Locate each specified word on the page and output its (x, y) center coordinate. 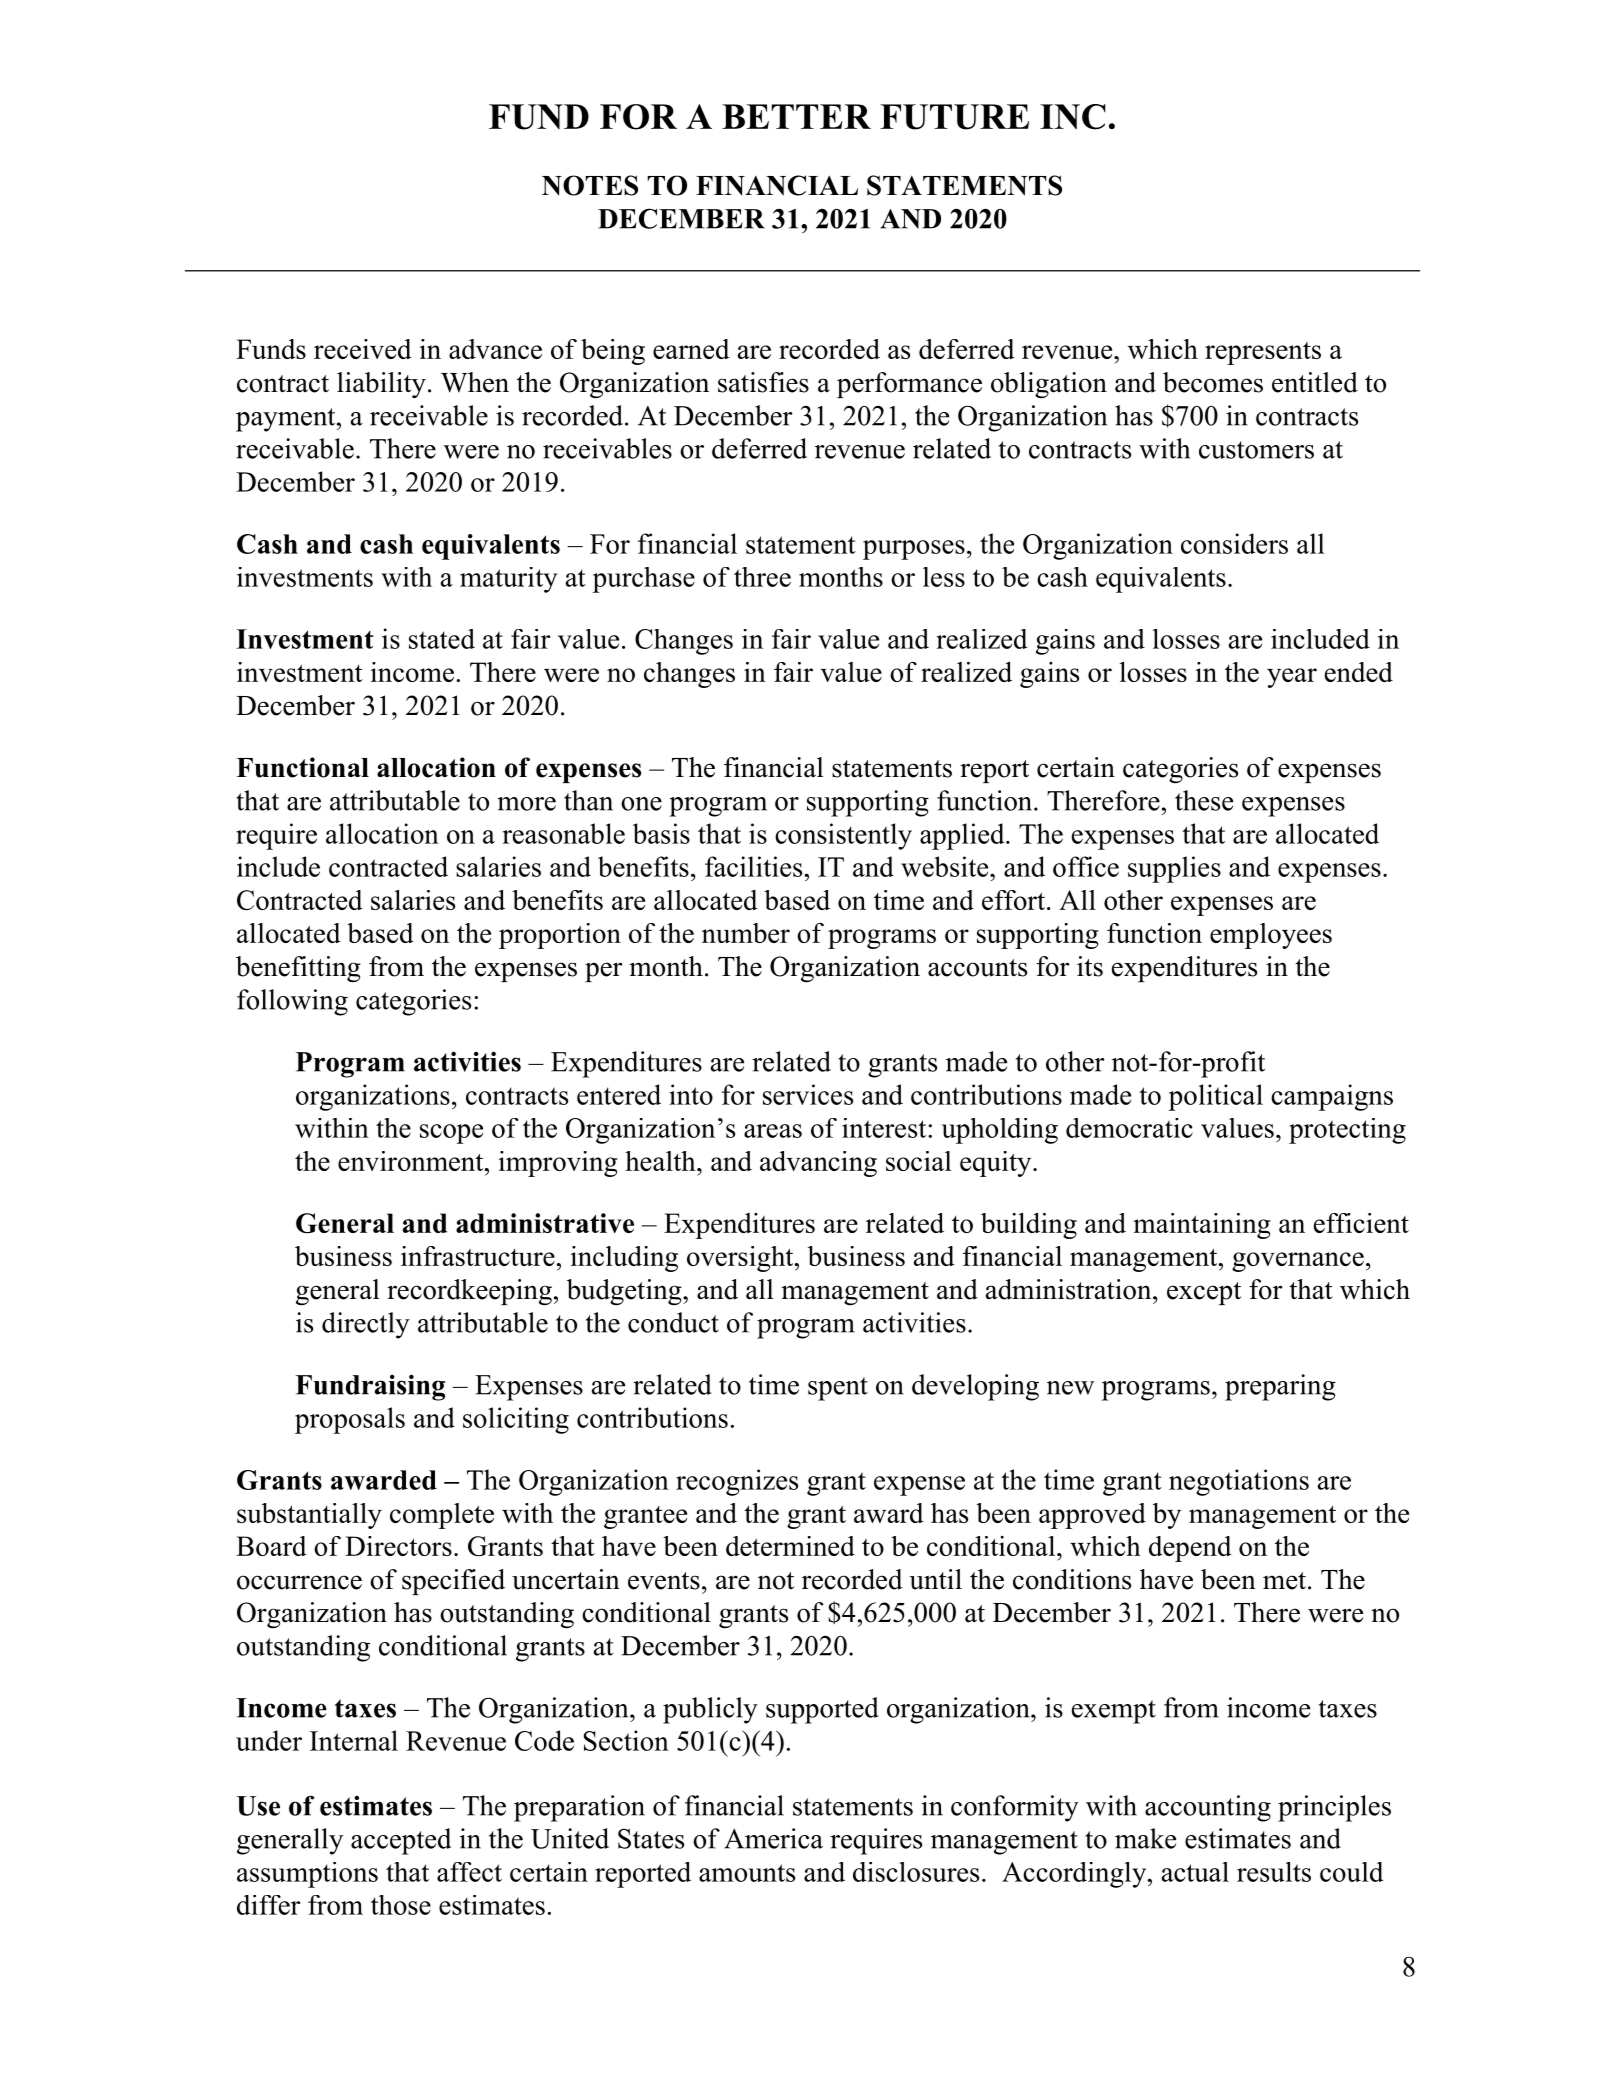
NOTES (590, 185)
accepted (401, 1841)
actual (1195, 1872)
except (1204, 1293)
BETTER (796, 116)
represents (1263, 353)
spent (838, 1389)
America (773, 1838)
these (1204, 800)
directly (366, 1325)
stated (442, 639)
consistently (843, 836)
